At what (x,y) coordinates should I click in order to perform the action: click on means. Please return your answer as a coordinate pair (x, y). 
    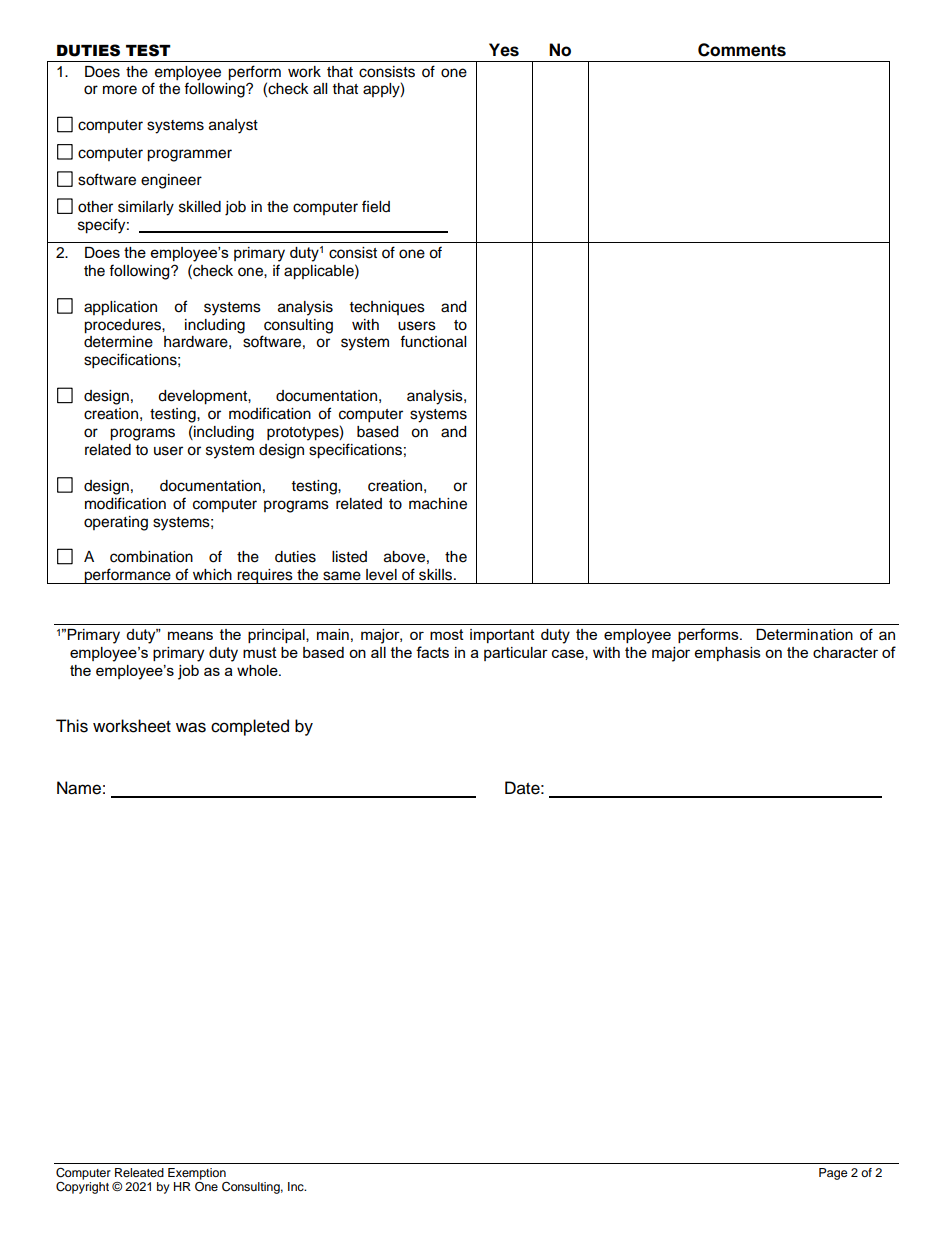
    Looking at the image, I should click on (190, 635).
